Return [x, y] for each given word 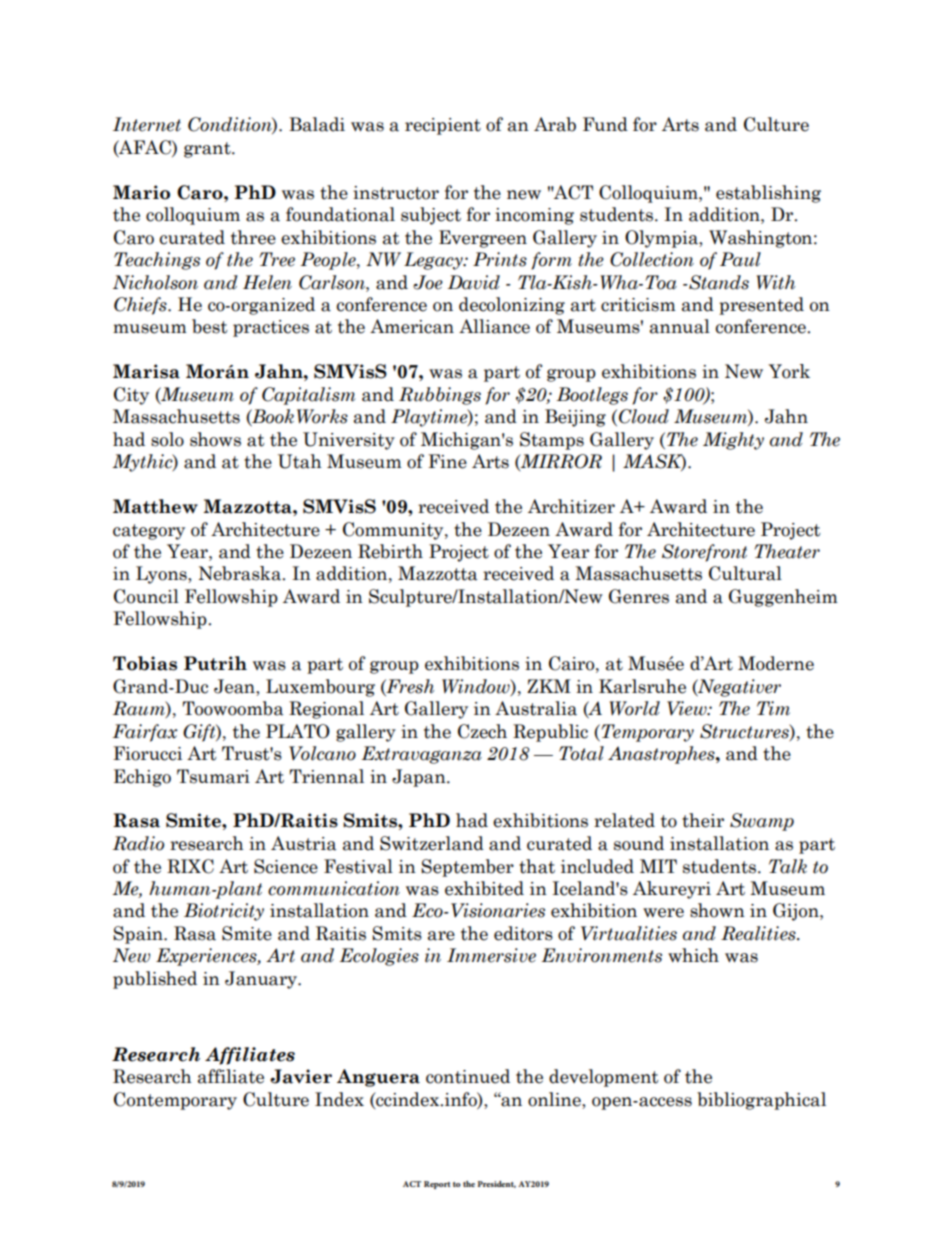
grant [208, 150]
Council [146, 596]
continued [468, 1076]
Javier [301, 1076]
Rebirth [390, 551]
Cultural [745, 573]
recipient [443, 126]
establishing [768, 194]
